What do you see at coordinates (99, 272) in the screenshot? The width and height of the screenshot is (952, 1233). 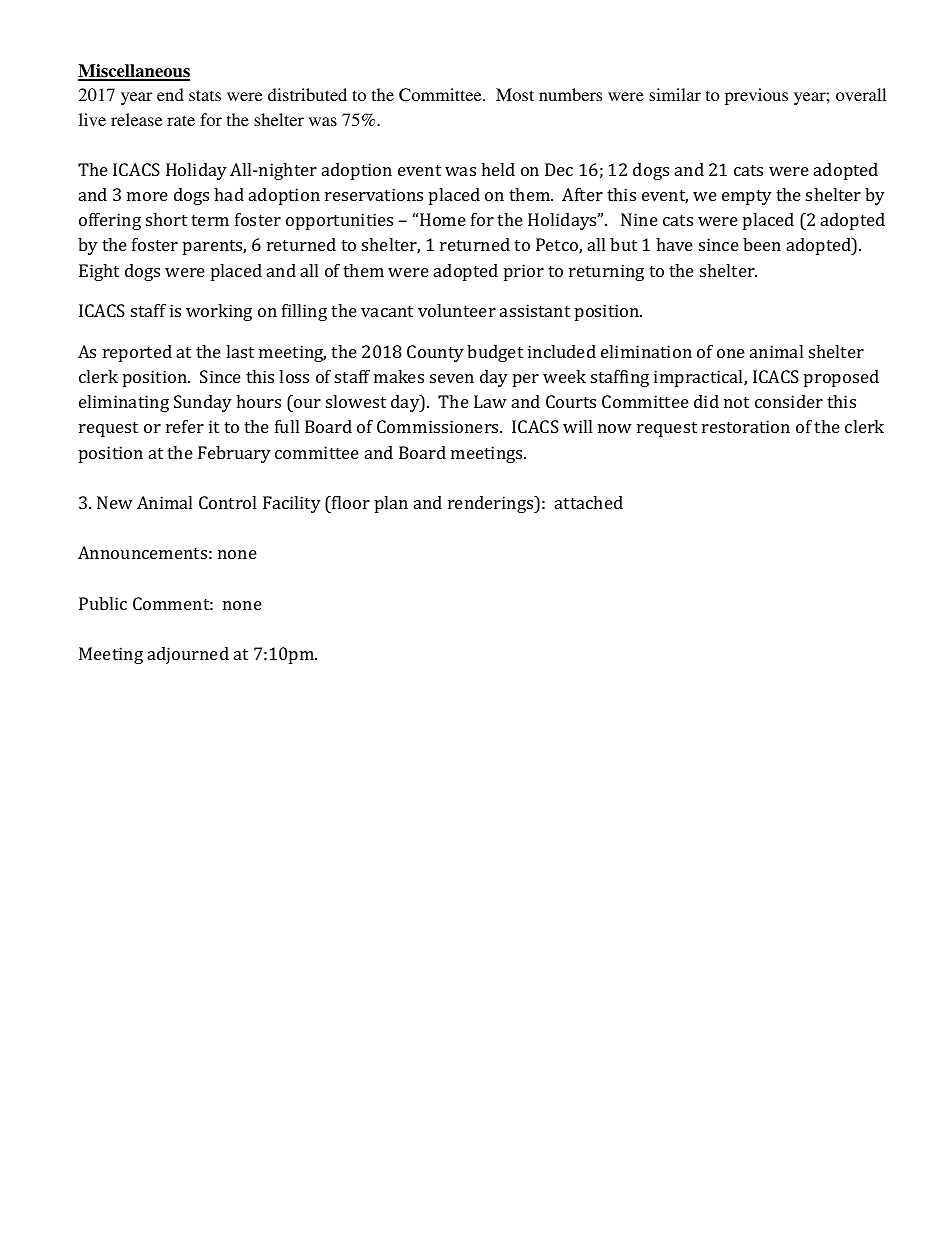 I see `Eight` at bounding box center [99, 272].
